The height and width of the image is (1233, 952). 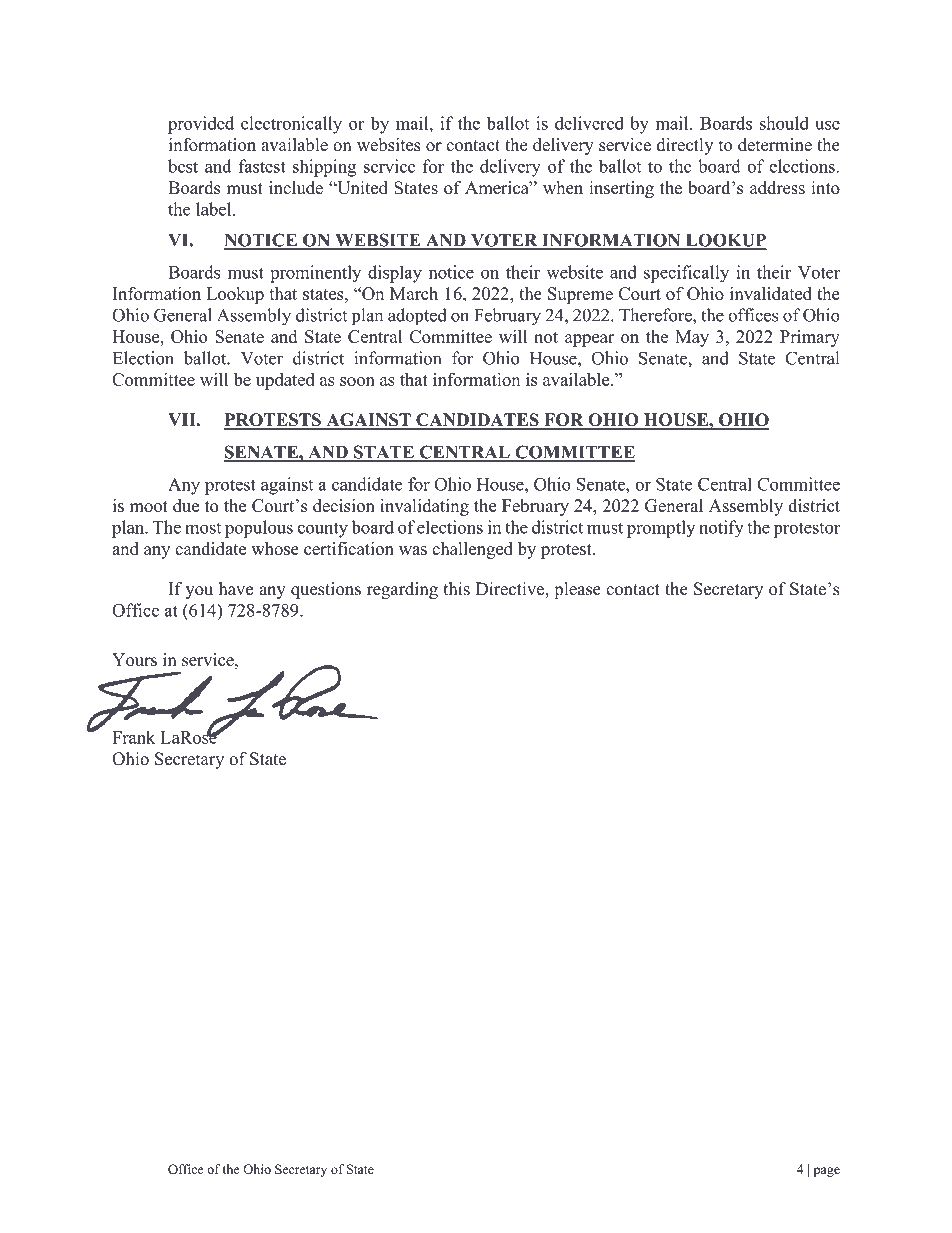 I want to click on notify, so click(x=721, y=529).
